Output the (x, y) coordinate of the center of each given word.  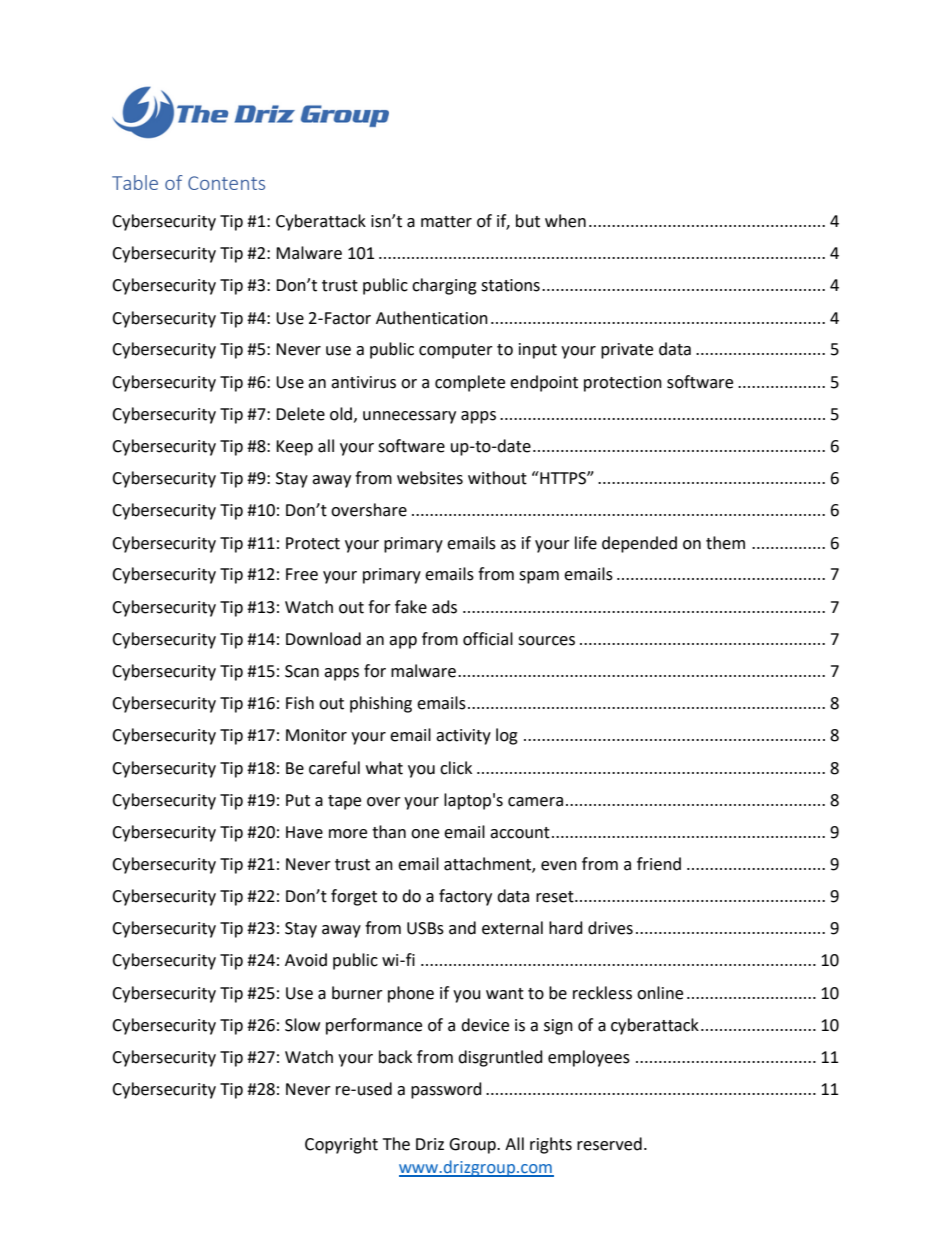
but (528, 221)
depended (639, 544)
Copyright (341, 1145)
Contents (226, 183)
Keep (294, 448)
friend (659, 864)
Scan (302, 671)
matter (446, 222)
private (627, 351)
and (462, 928)
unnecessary (409, 417)
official (488, 639)
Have (304, 832)
